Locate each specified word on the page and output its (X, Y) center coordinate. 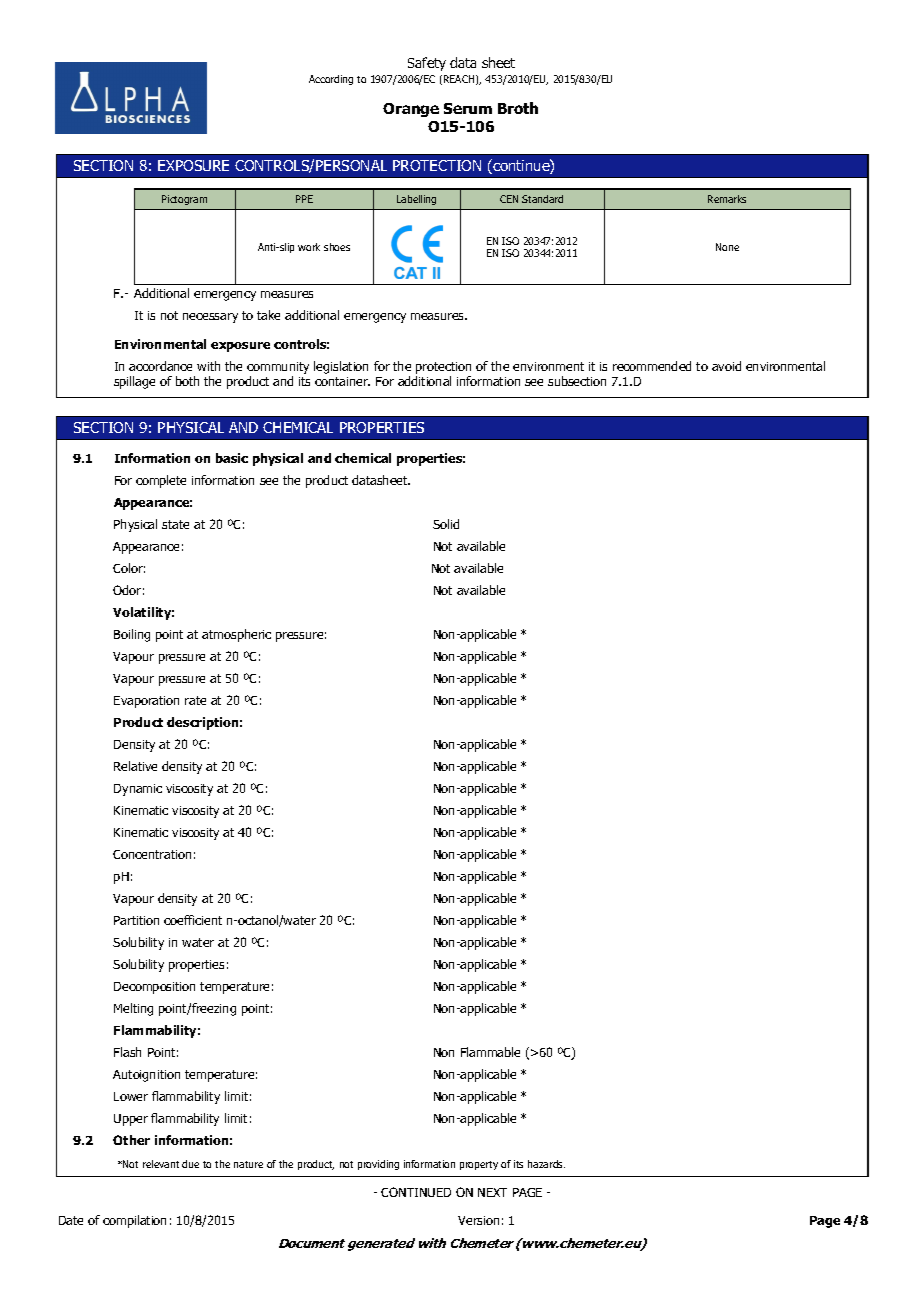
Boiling (132, 635)
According (331, 80)
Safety (427, 64)
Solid (446, 524)
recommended (652, 366)
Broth (518, 108)
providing (378, 1165)
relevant (161, 1164)
